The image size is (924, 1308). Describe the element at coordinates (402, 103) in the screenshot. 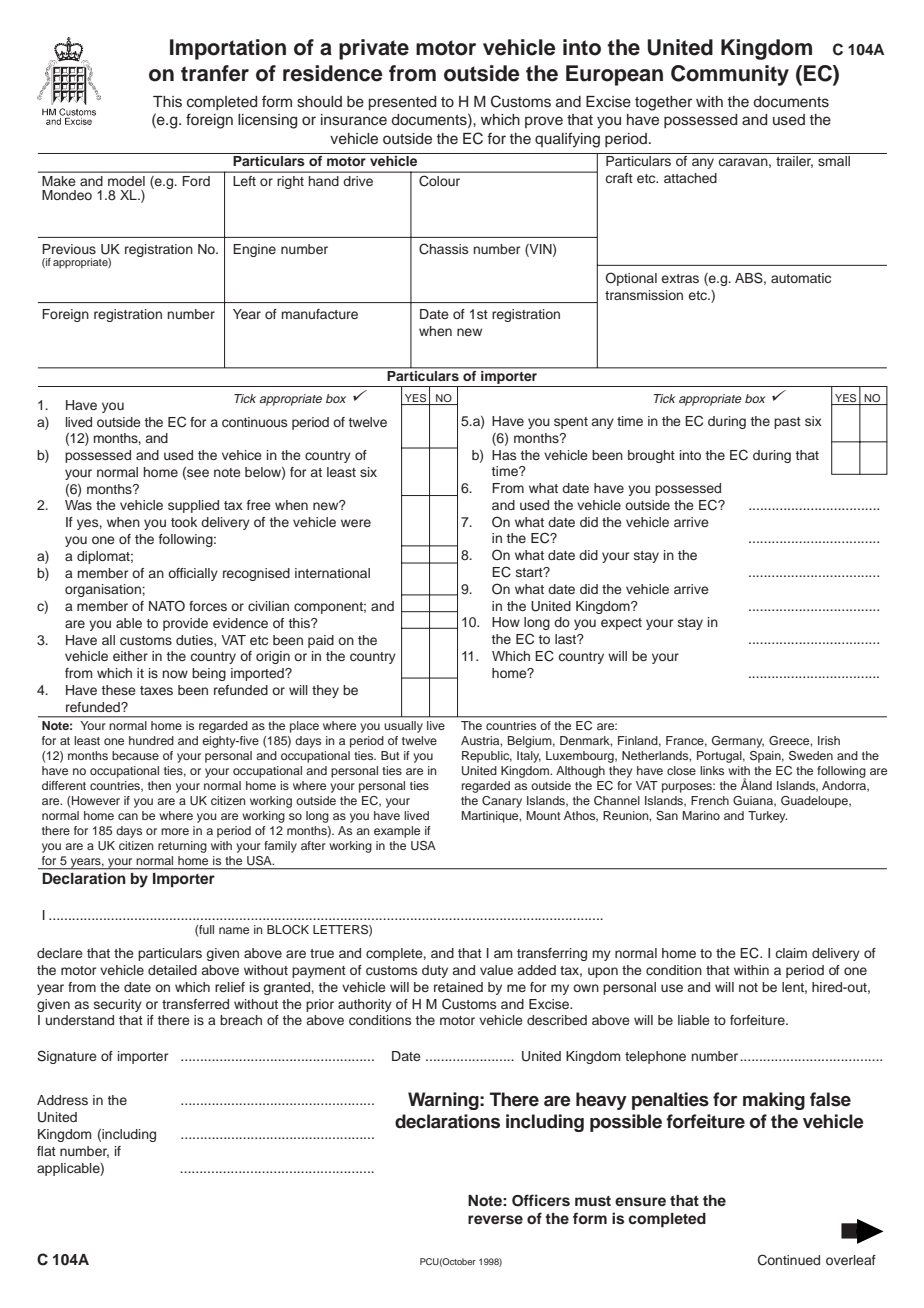

I see `presented` at that location.
